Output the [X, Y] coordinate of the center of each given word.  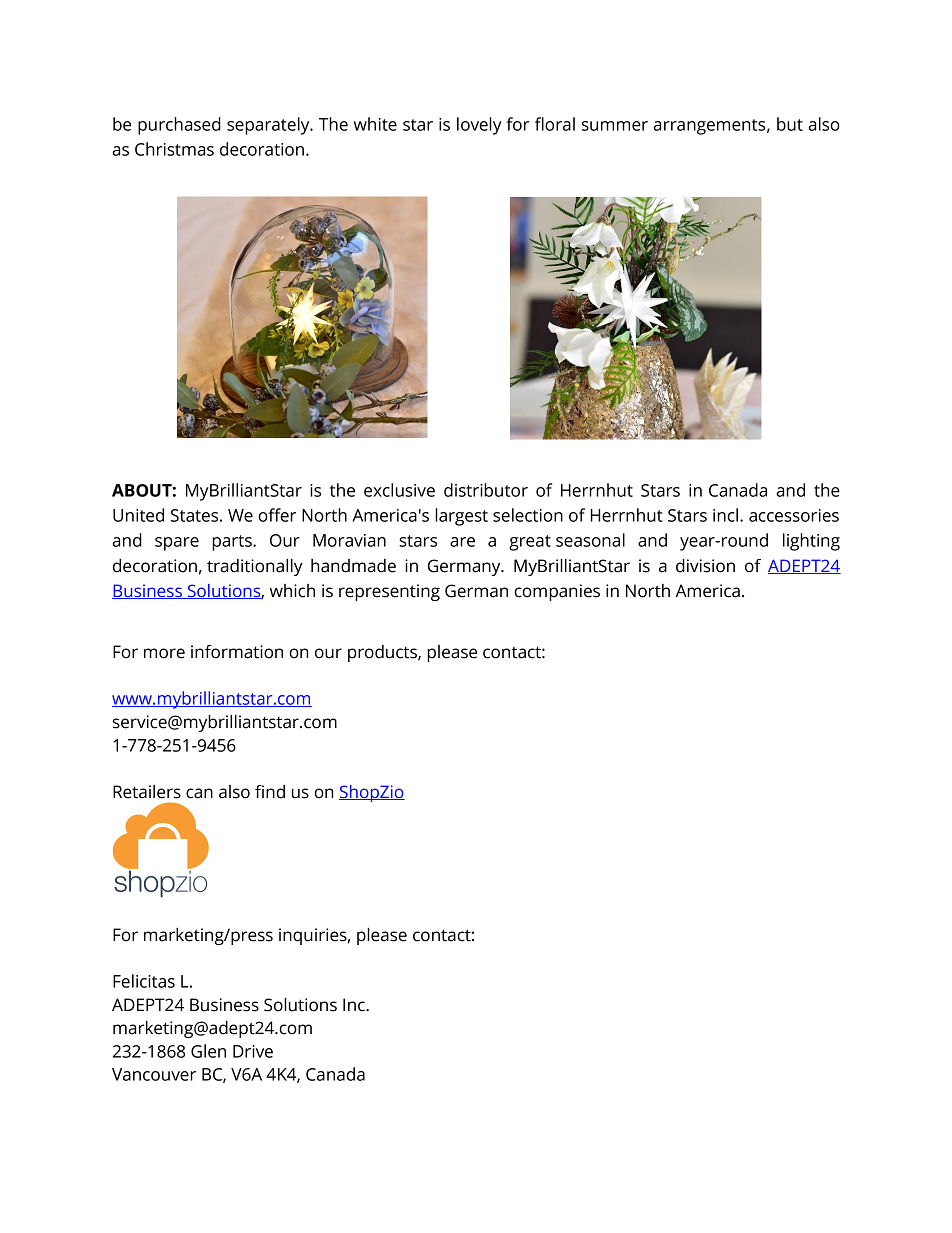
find [270, 792]
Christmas [174, 149]
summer [615, 126]
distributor [486, 490]
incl [725, 515]
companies [557, 592]
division [705, 566]
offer [277, 515]
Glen [208, 1051]
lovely [479, 126]
